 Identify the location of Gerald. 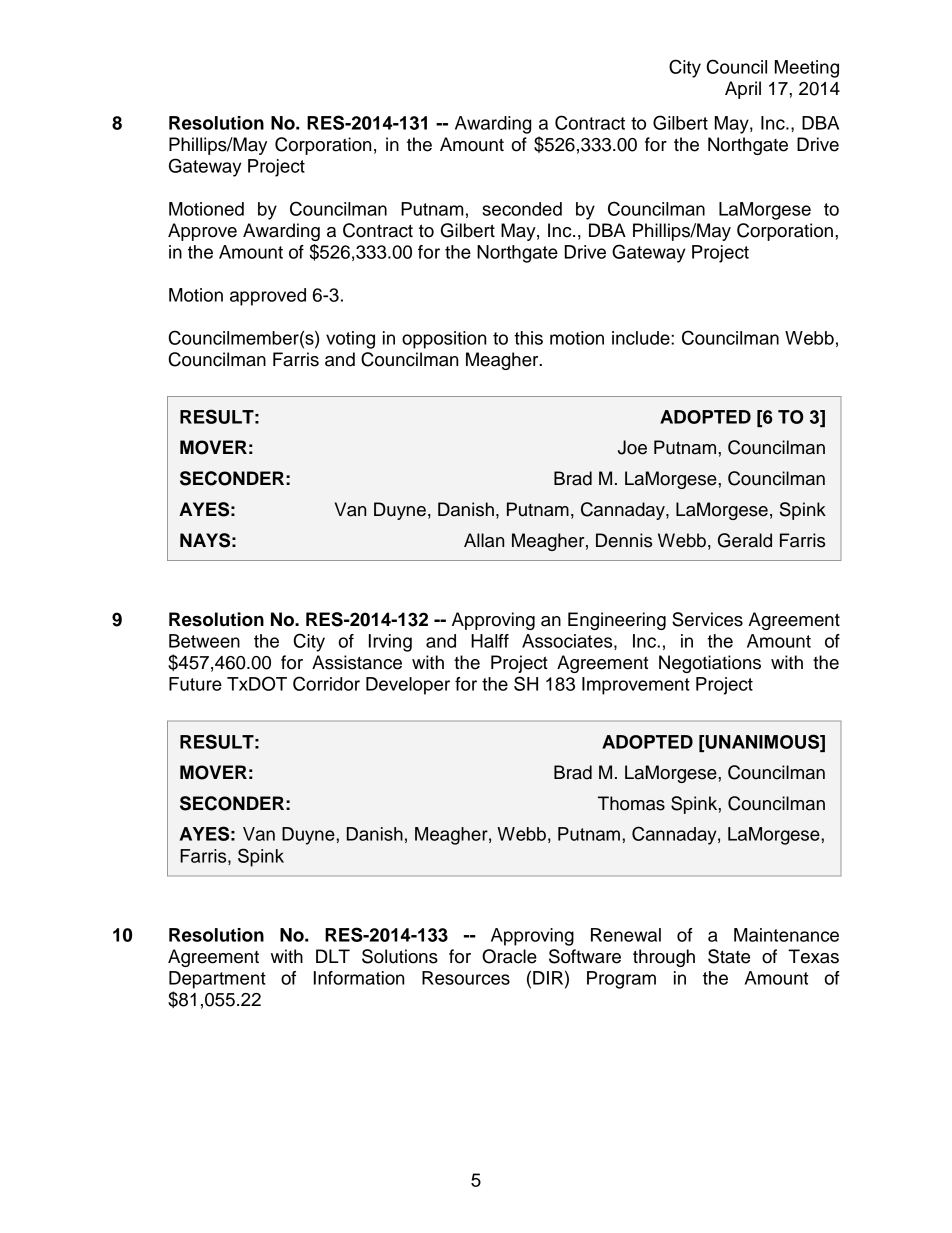
(745, 540).
